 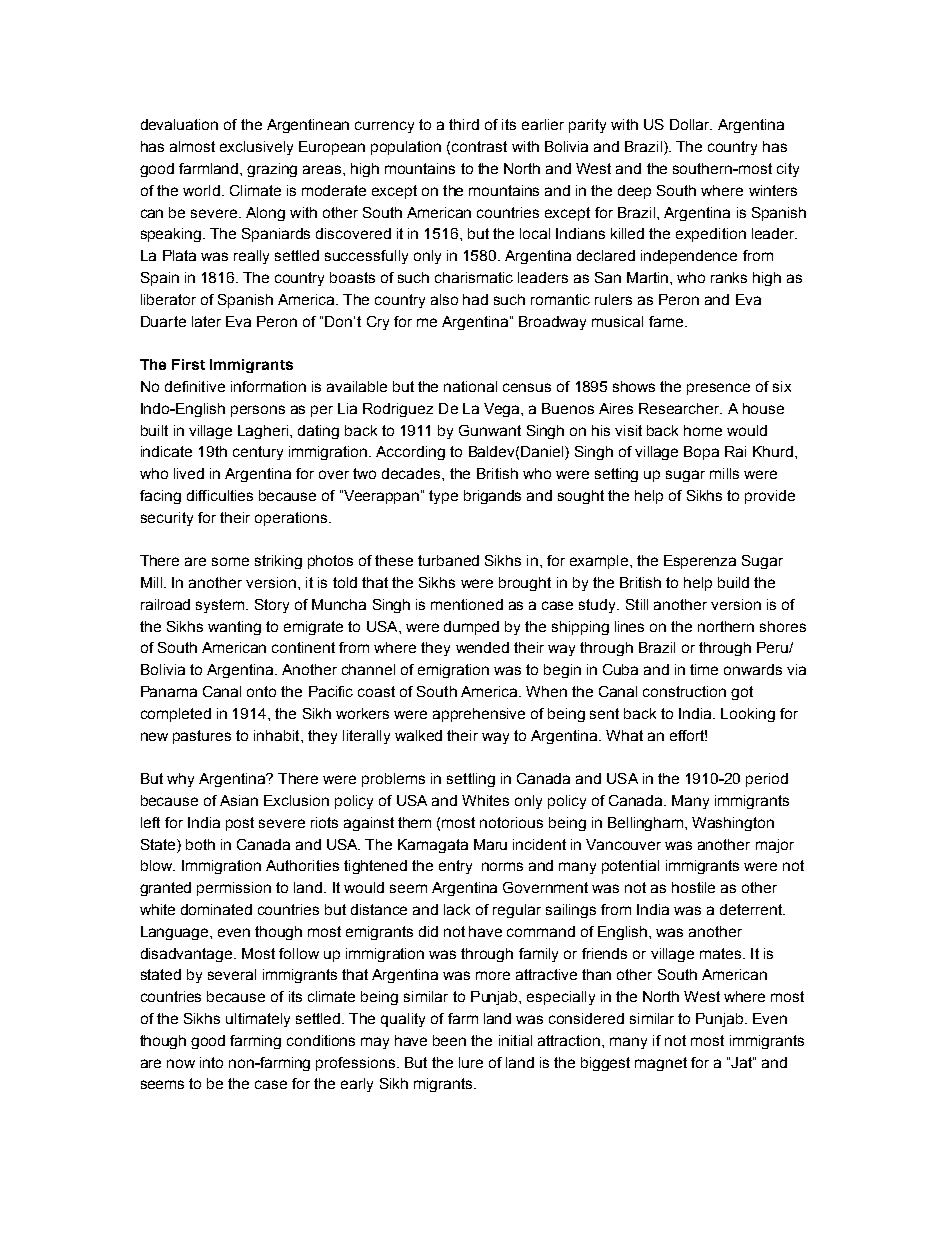 I want to click on Jat, so click(x=742, y=1062).
